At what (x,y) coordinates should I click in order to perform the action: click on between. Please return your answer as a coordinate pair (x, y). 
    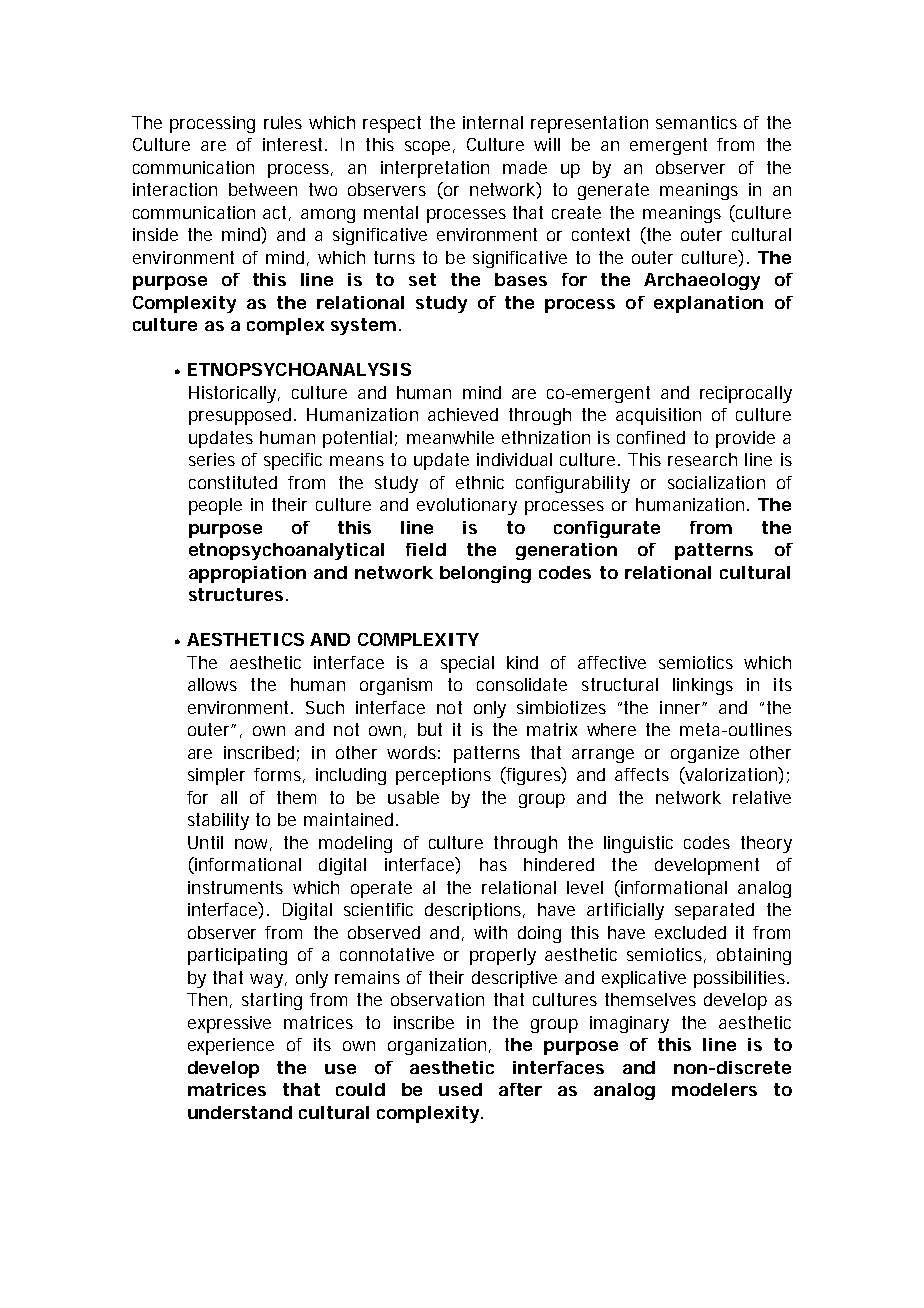
    Looking at the image, I should click on (263, 189).
